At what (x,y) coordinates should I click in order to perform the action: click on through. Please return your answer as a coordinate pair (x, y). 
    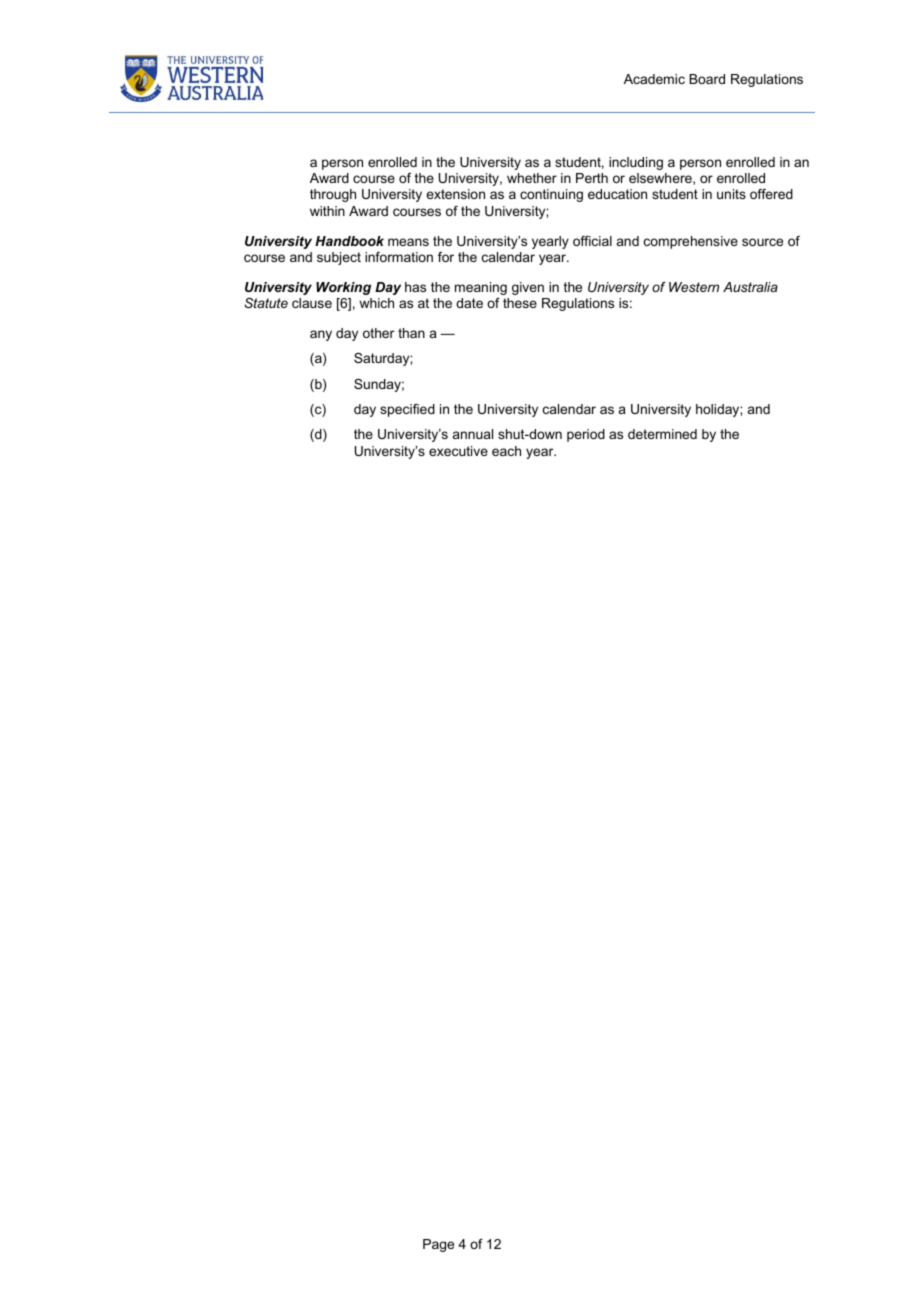
    Looking at the image, I should click on (333, 195).
